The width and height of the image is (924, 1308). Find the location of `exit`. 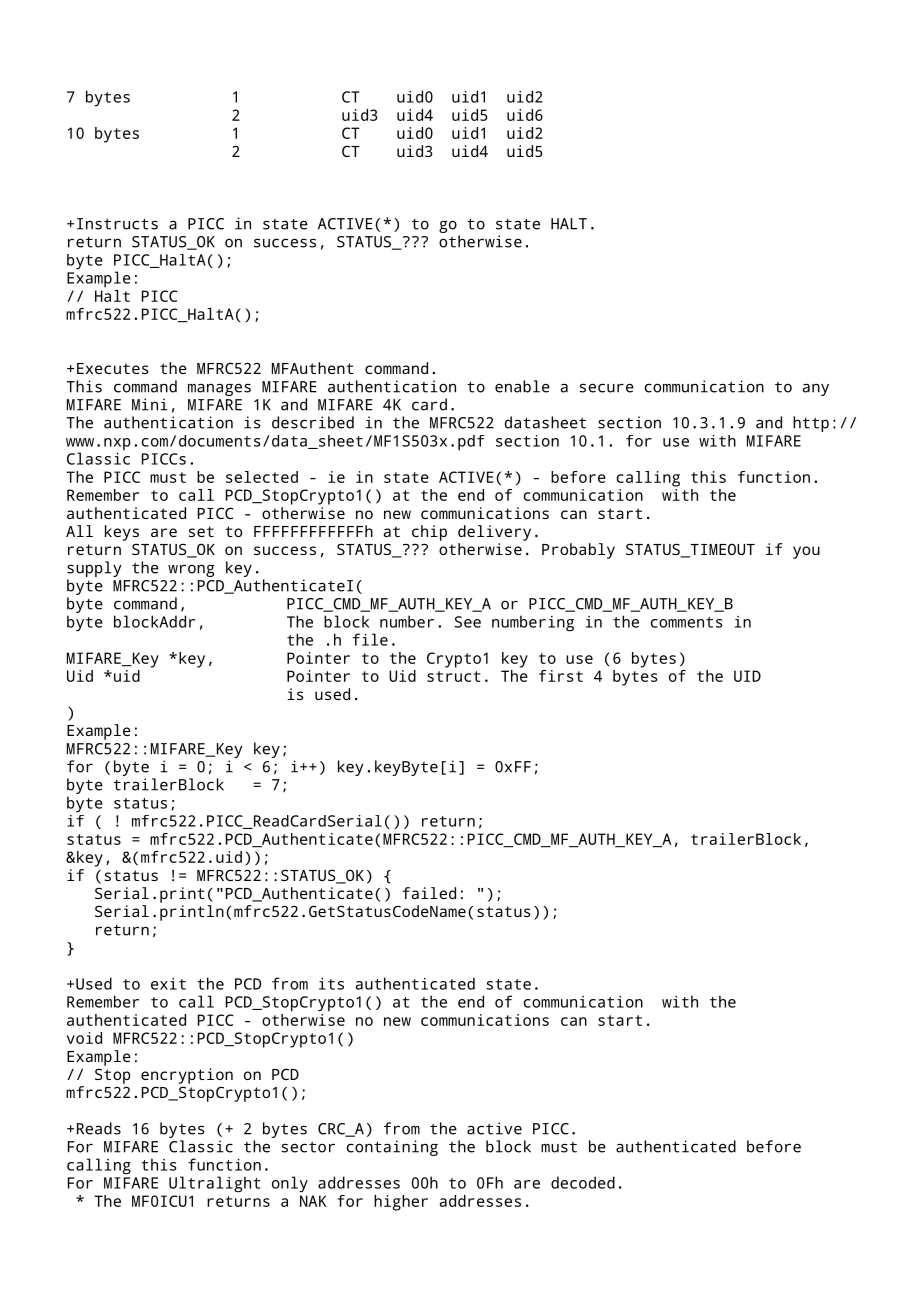

exit is located at coordinates (168, 984).
